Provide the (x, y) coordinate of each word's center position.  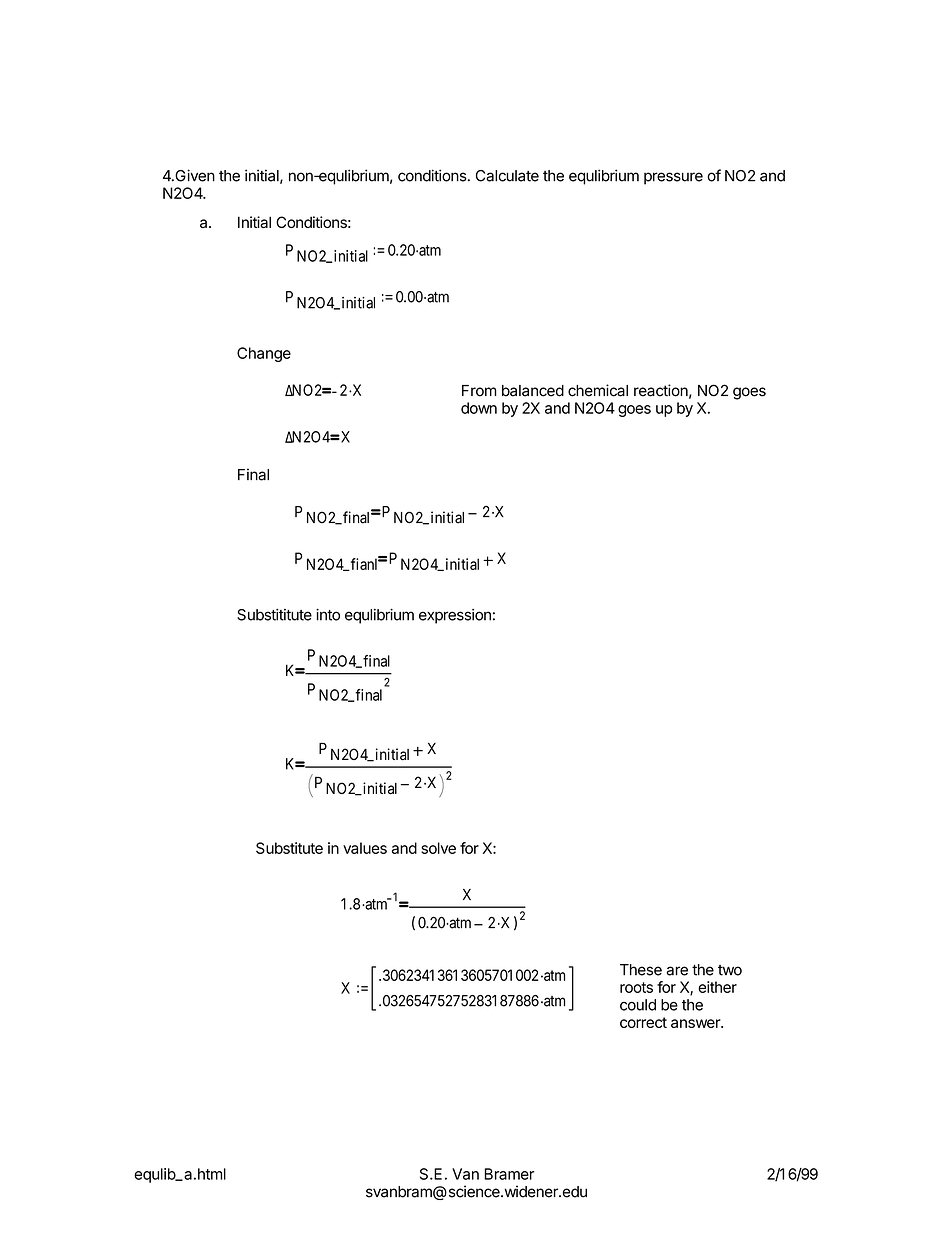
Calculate (507, 176)
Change (264, 354)
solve (438, 848)
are (677, 971)
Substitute (289, 848)
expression (455, 616)
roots (636, 987)
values (365, 848)
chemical (598, 390)
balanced (533, 391)
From (479, 391)
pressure (673, 178)
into (328, 614)
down (479, 408)
